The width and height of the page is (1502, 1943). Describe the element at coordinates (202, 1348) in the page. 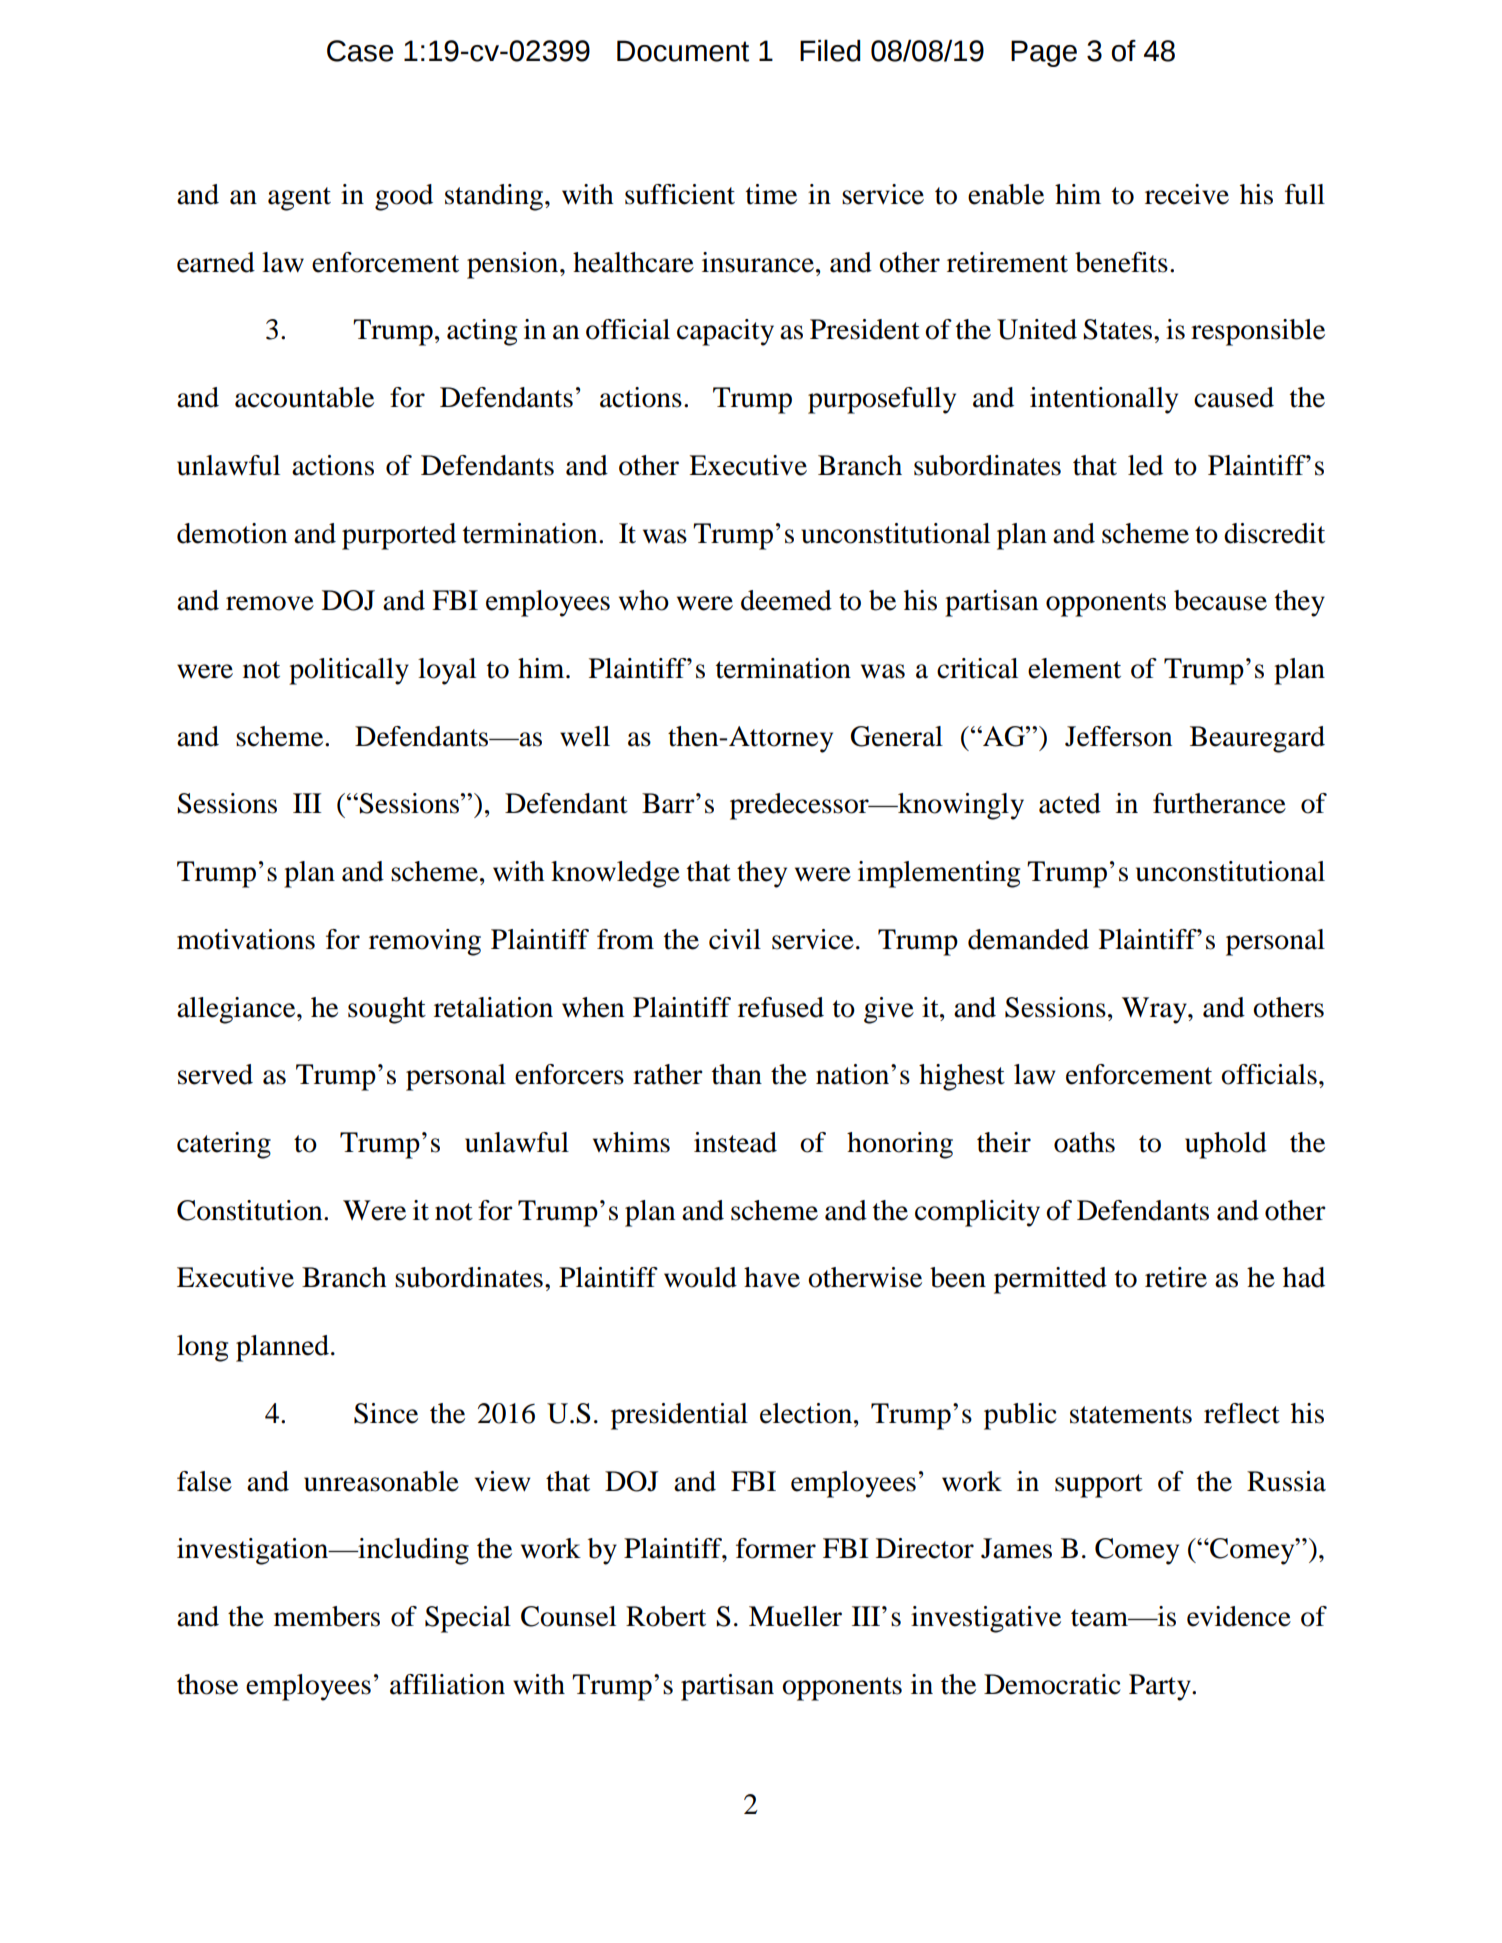

I see `long` at that location.
